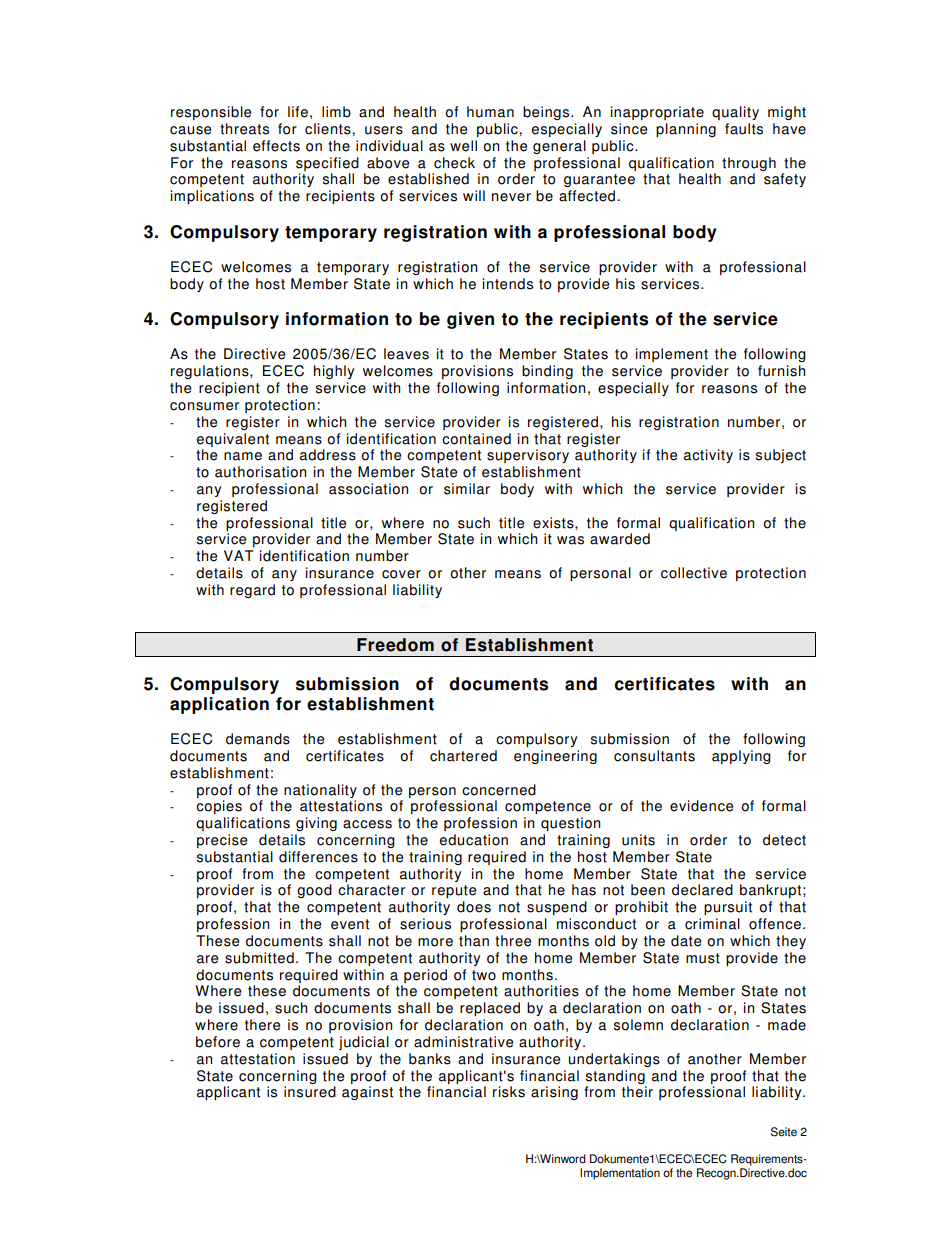 The width and height of the document is (952, 1233). I want to click on contained, so click(476, 439).
